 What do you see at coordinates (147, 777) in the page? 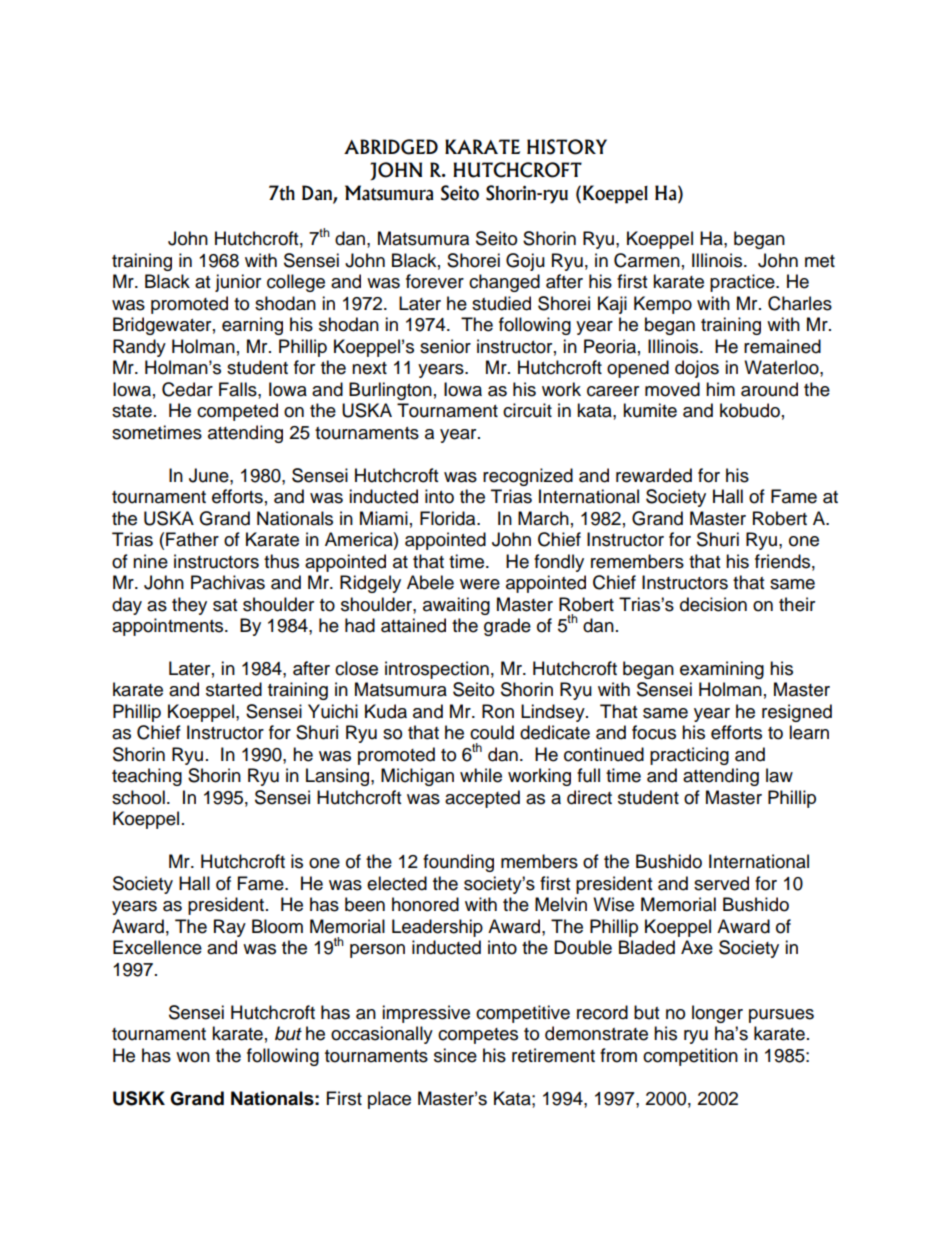
I see `teaching` at bounding box center [147, 777].
